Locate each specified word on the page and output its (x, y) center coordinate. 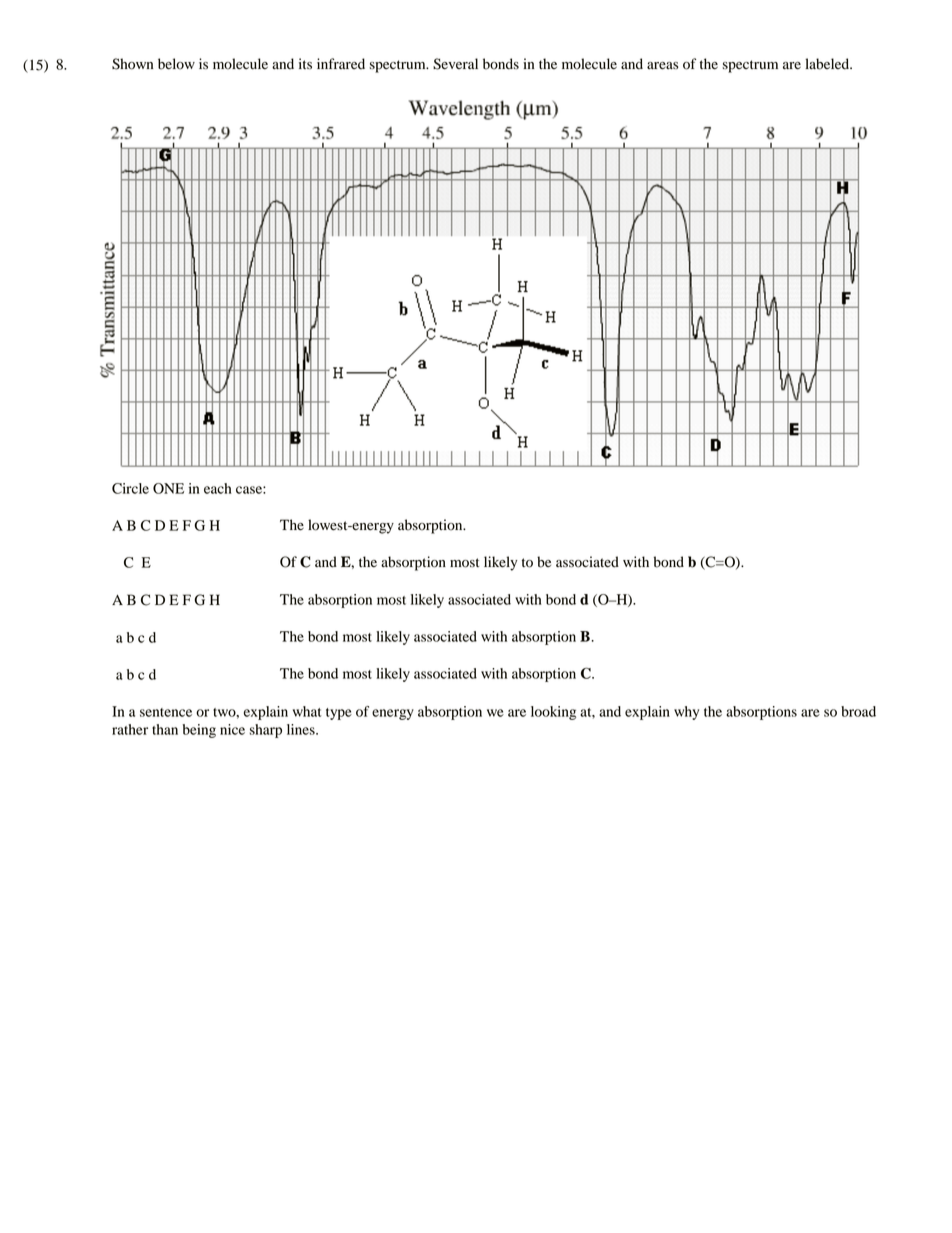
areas (663, 66)
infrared (341, 63)
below (176, 64)
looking (553, 713)
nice (232, 729)
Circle (130, 488)
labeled (828, 64)
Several (455, 64)
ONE (168, 488)
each (218, 488)
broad (858, 711)
